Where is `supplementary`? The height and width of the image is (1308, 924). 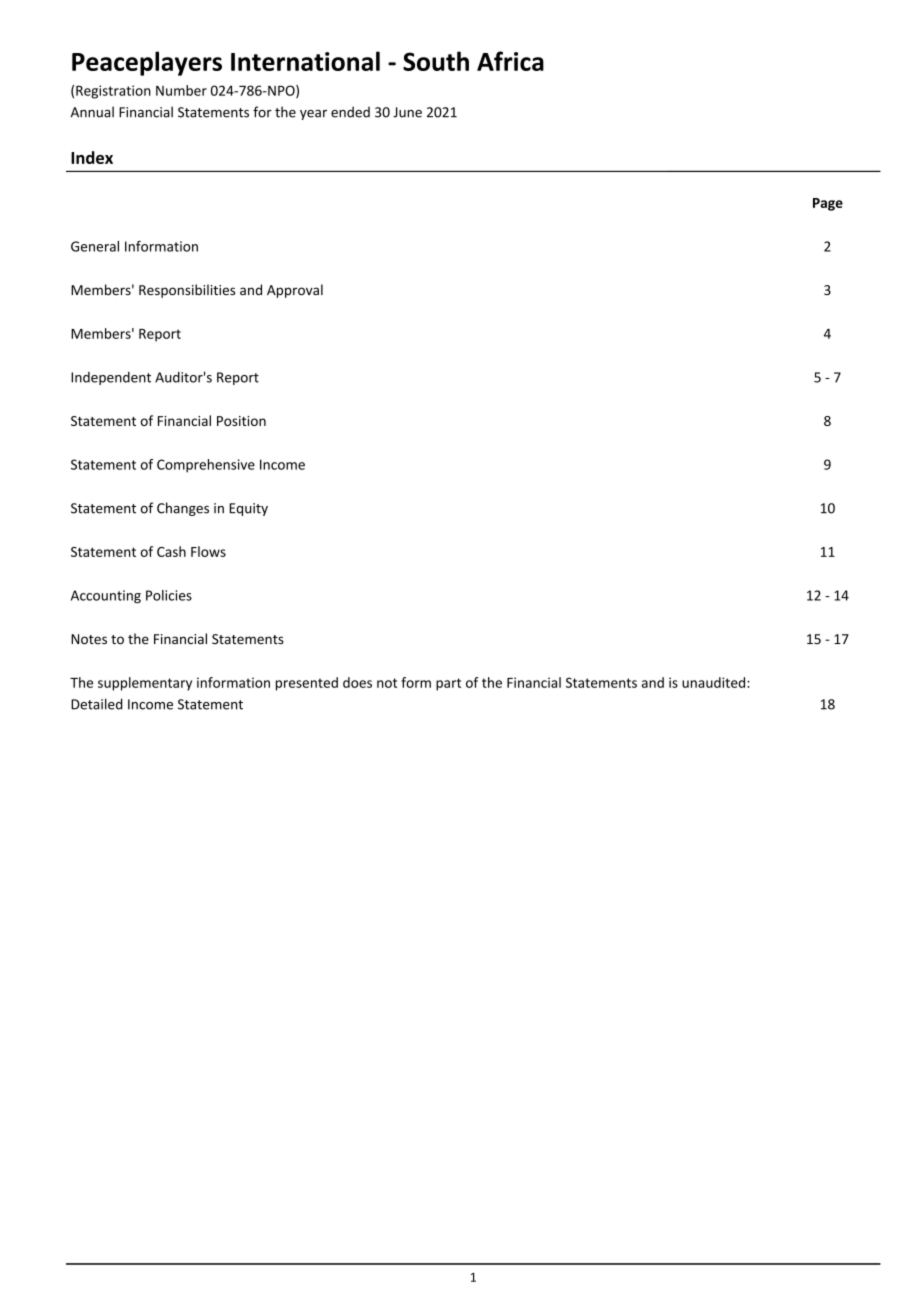
supplementary is located at coordinates (145, 684).
